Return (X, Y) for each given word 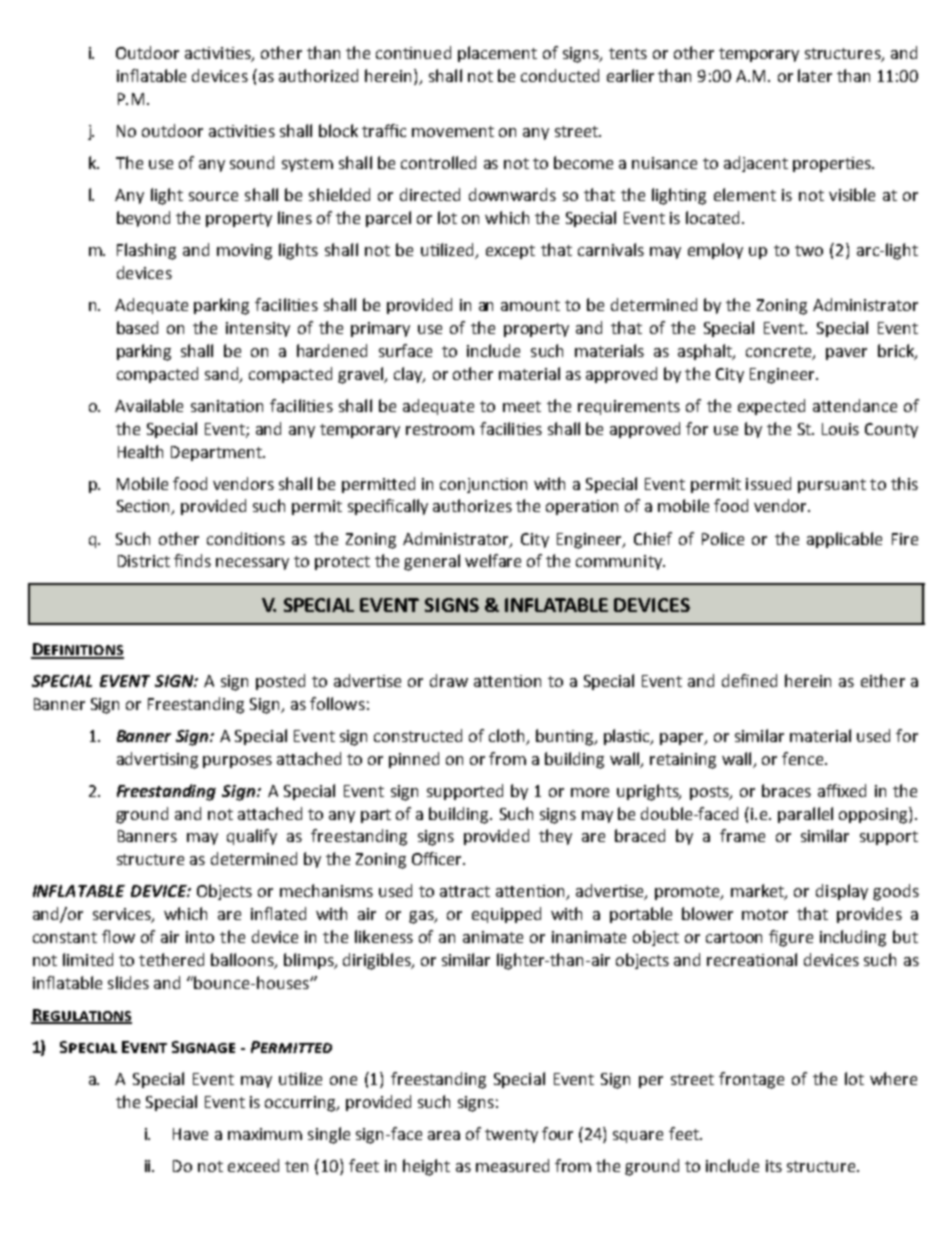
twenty (511, 1136)
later (815, 75)
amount (530, 305)
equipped (506, 915)
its (774, 1166)
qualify (252, 837)
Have (190, 1134)
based (137, 327)
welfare (493, 560)
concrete (780, 353)
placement (497, 54)
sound (252, 162)
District (144, 561)
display (842, 892)
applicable (844, 540)
